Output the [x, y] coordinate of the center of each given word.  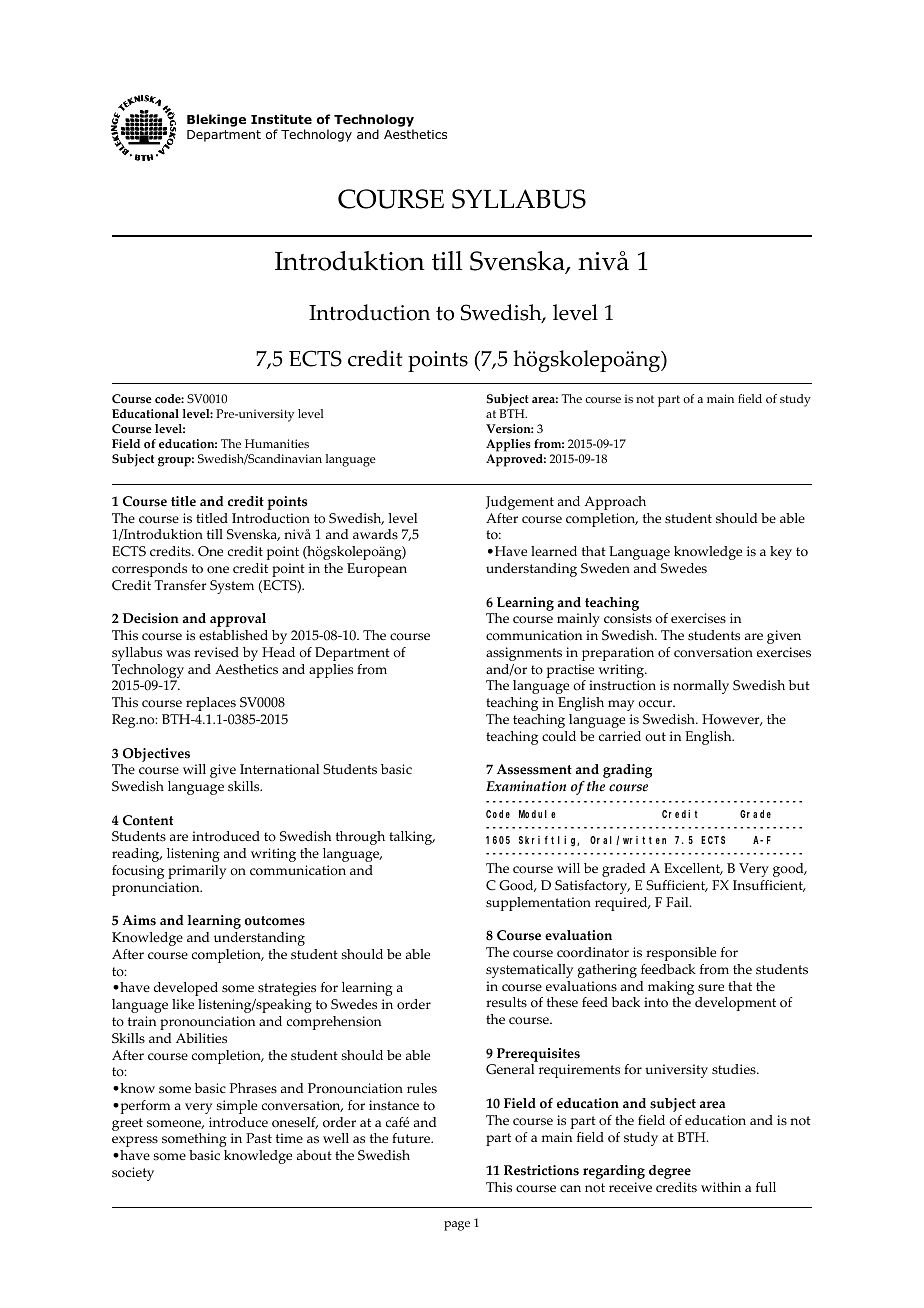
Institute [281, 119]
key [781, 553]
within [721, 1187]
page [457, 1226]
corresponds [149, 570]
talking [412, 838]
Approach [615, 503]
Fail [678, 902]
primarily [197, 872]
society [133, 1174]
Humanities [277, 443]
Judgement [520, 503]
